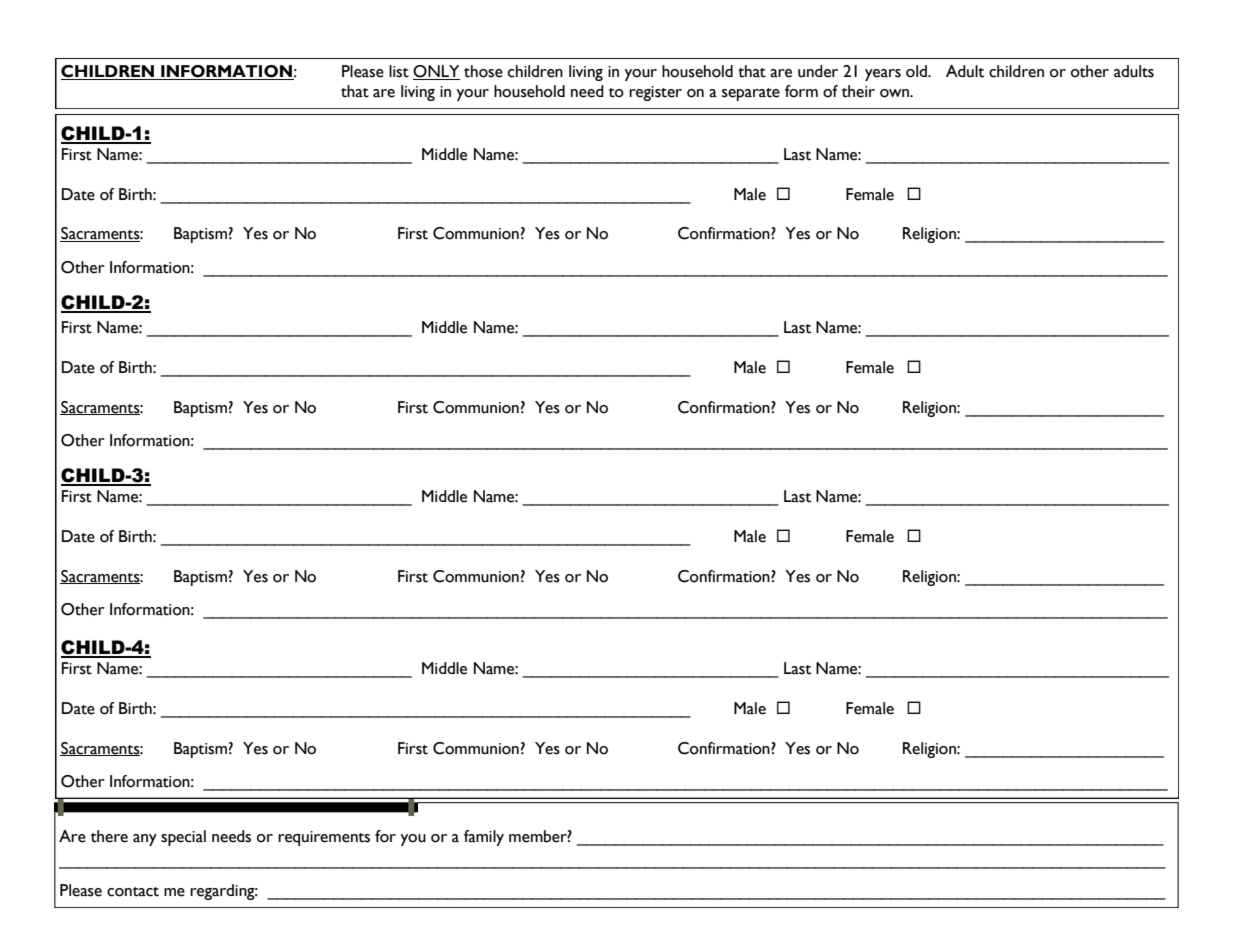 The image size is (1233, 952). What do you see at coordinates (183, 838) in the screenshot?
I see `special` at bounding box center [183, 838].
